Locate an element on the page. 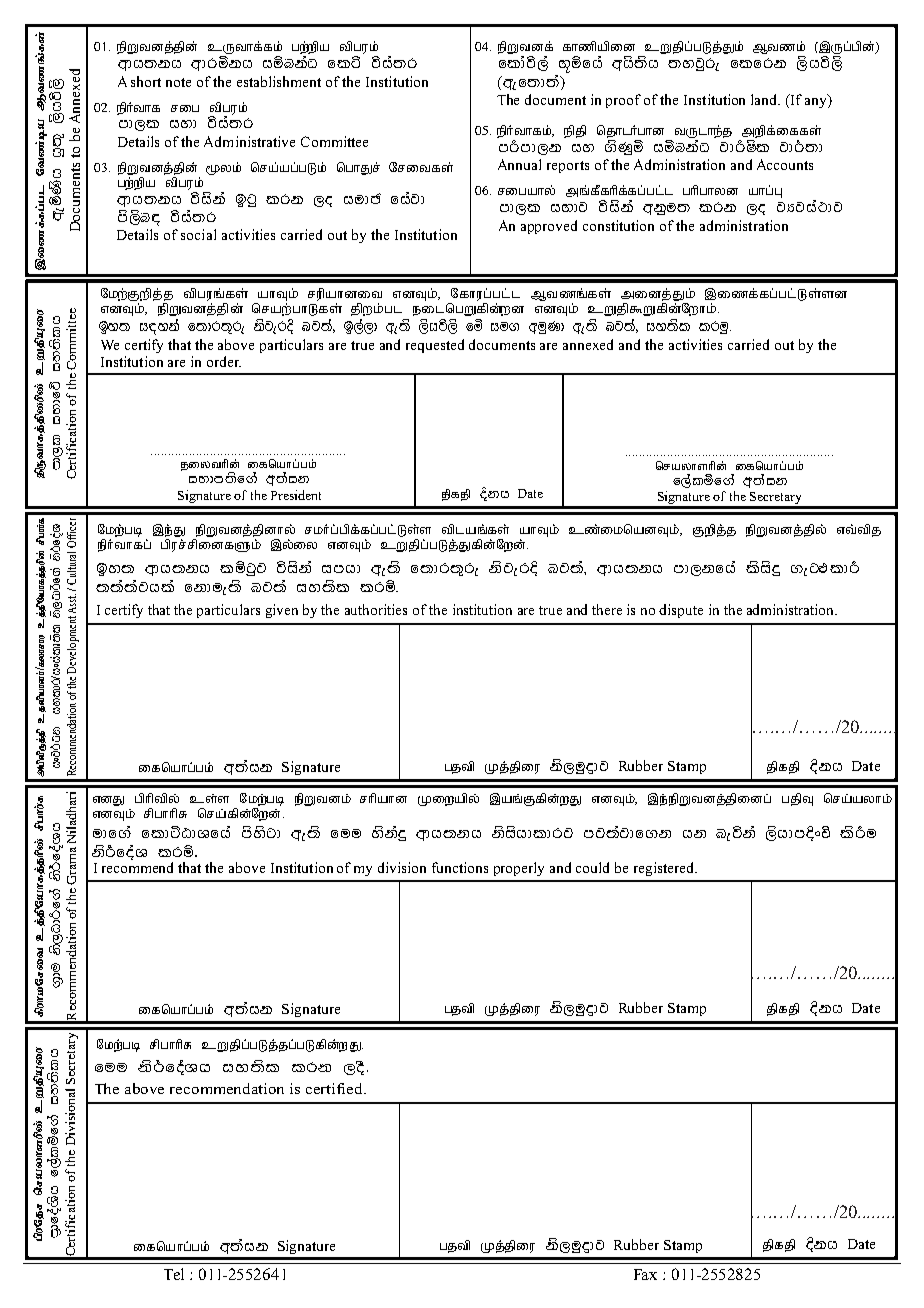  dispute is located at coordinates (681, 611).
